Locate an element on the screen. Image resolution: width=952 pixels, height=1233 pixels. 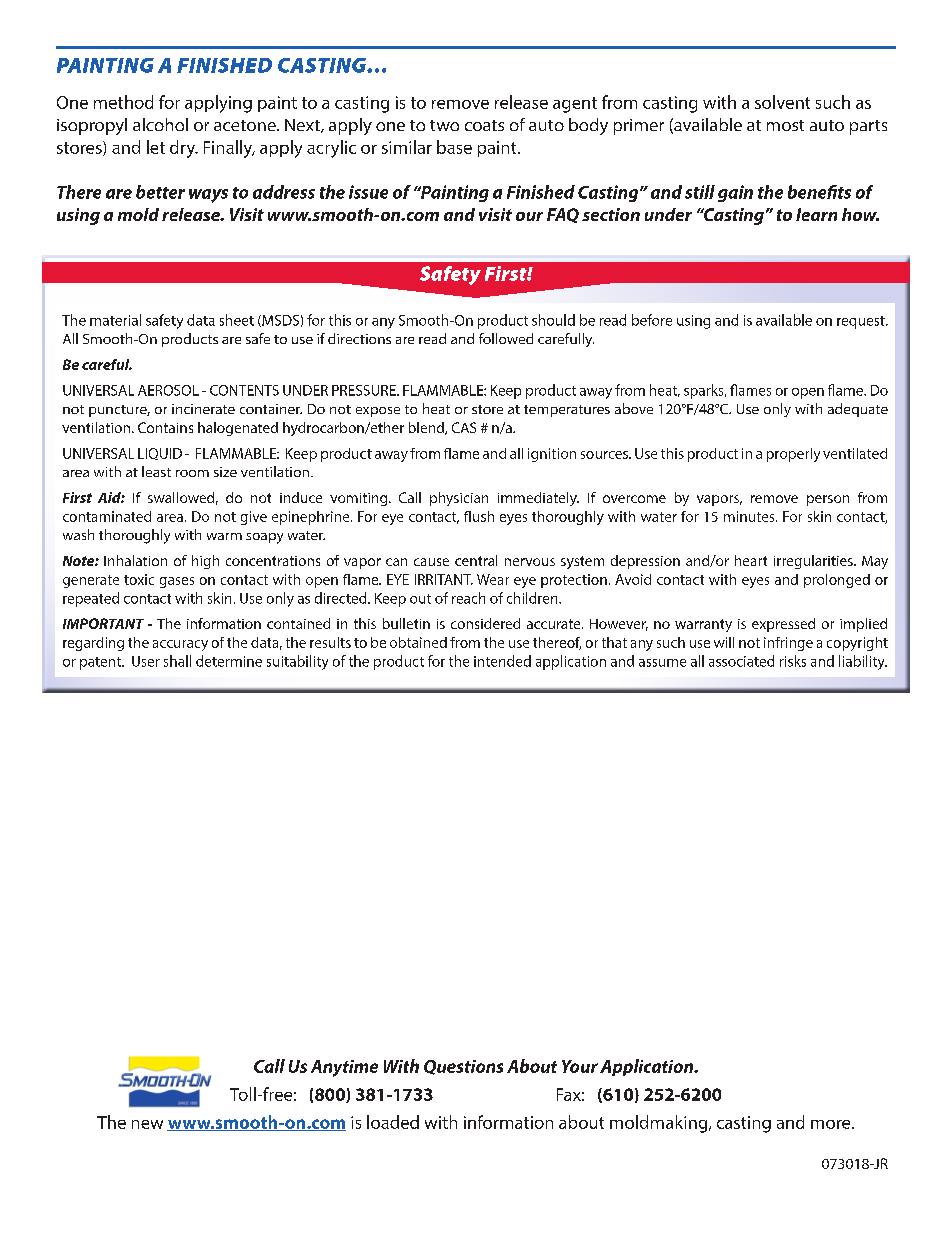
new is located at coordinates (147, 1124).
